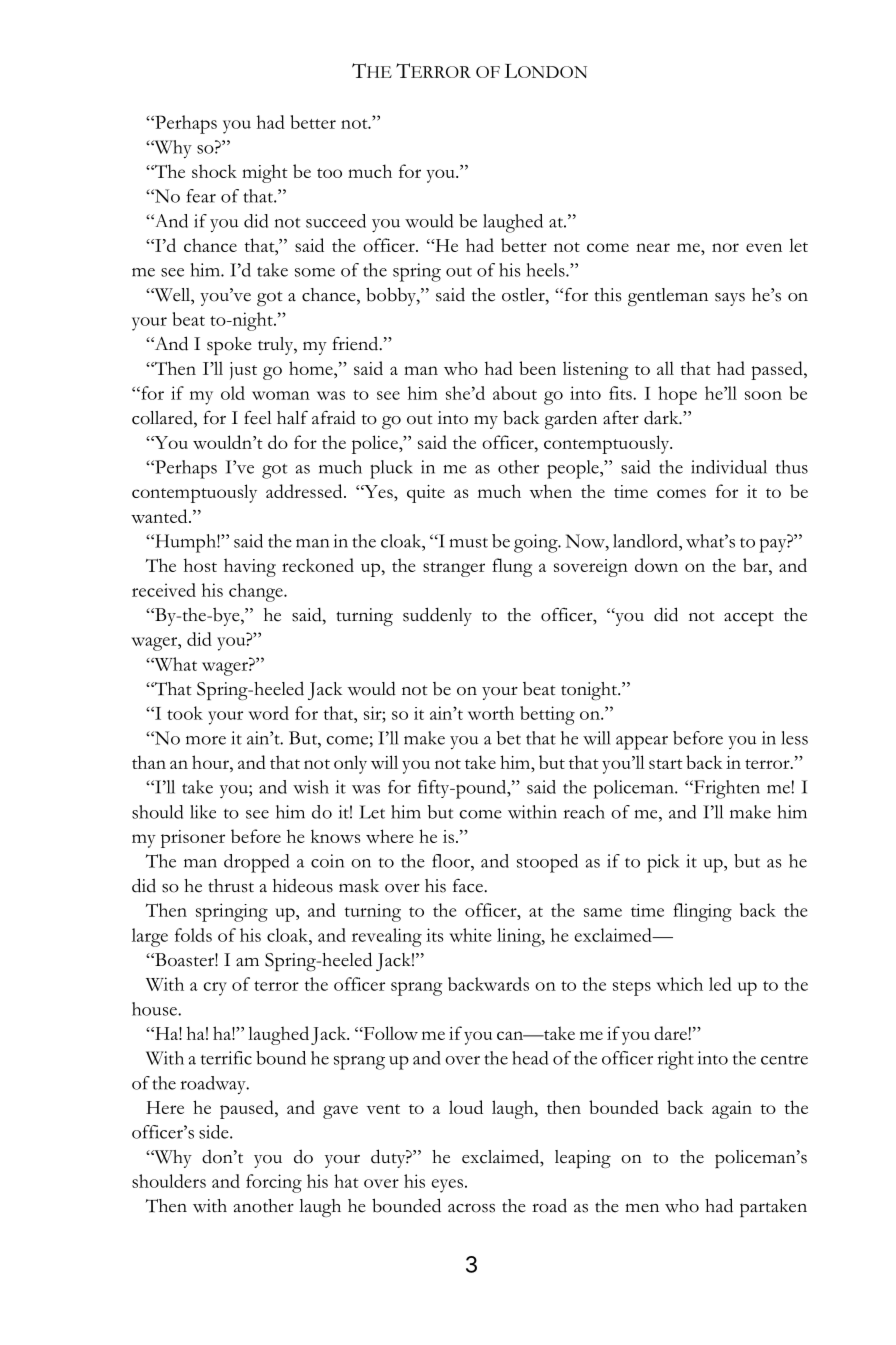 The image size is (896, 1345). What do you see at coordinates (447, 1186) in the screenshot?
I see `eyes` at bounding box center [447, 1186].
